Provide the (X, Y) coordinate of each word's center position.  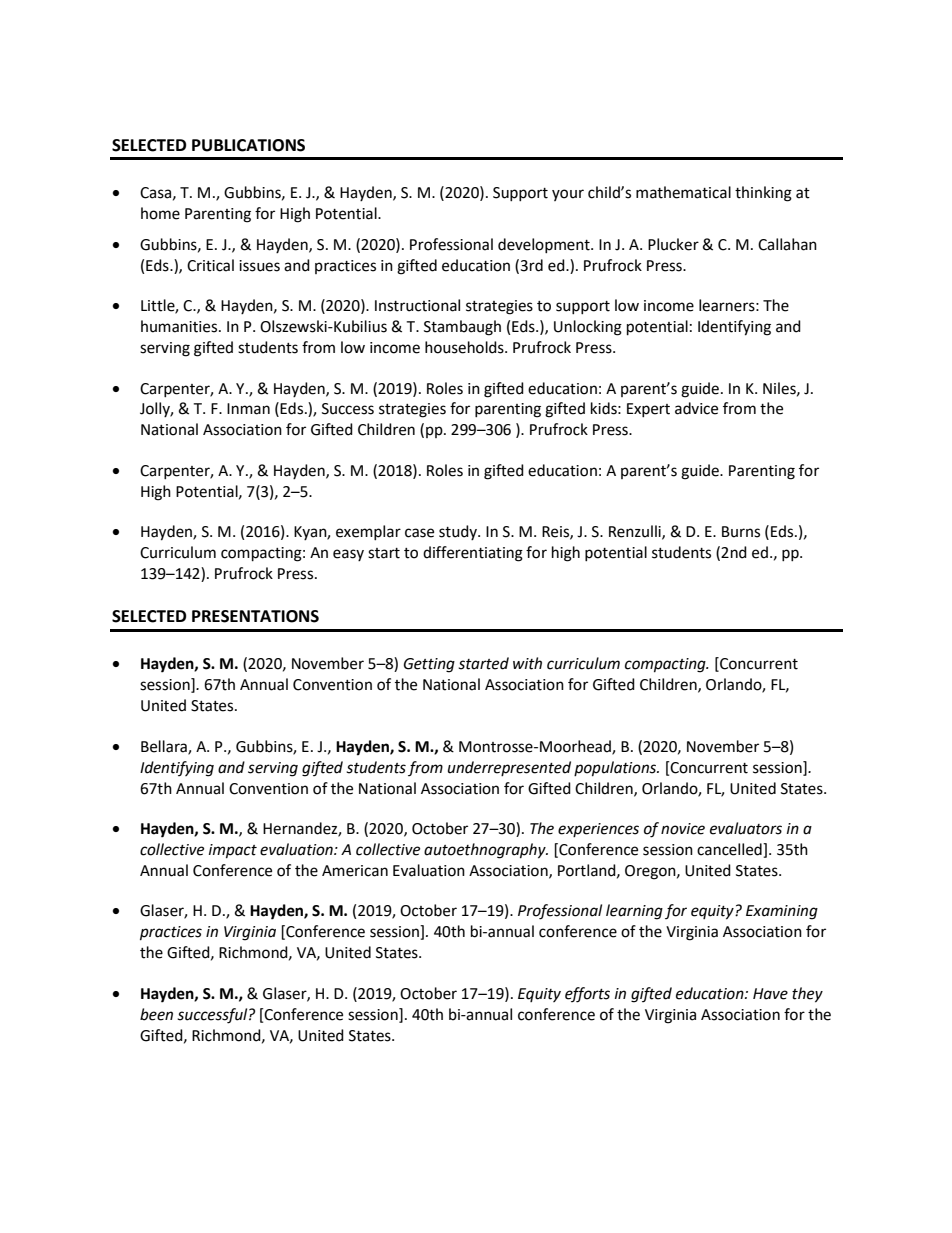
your (568, 195)
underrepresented (509, 768)
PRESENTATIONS (255, 616)
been (156, 1014)
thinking (763, 194)
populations (616, 769)
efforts (587, 995)
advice (696, 408)
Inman (248, 409)
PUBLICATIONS (248, 145)
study (459, 532)
